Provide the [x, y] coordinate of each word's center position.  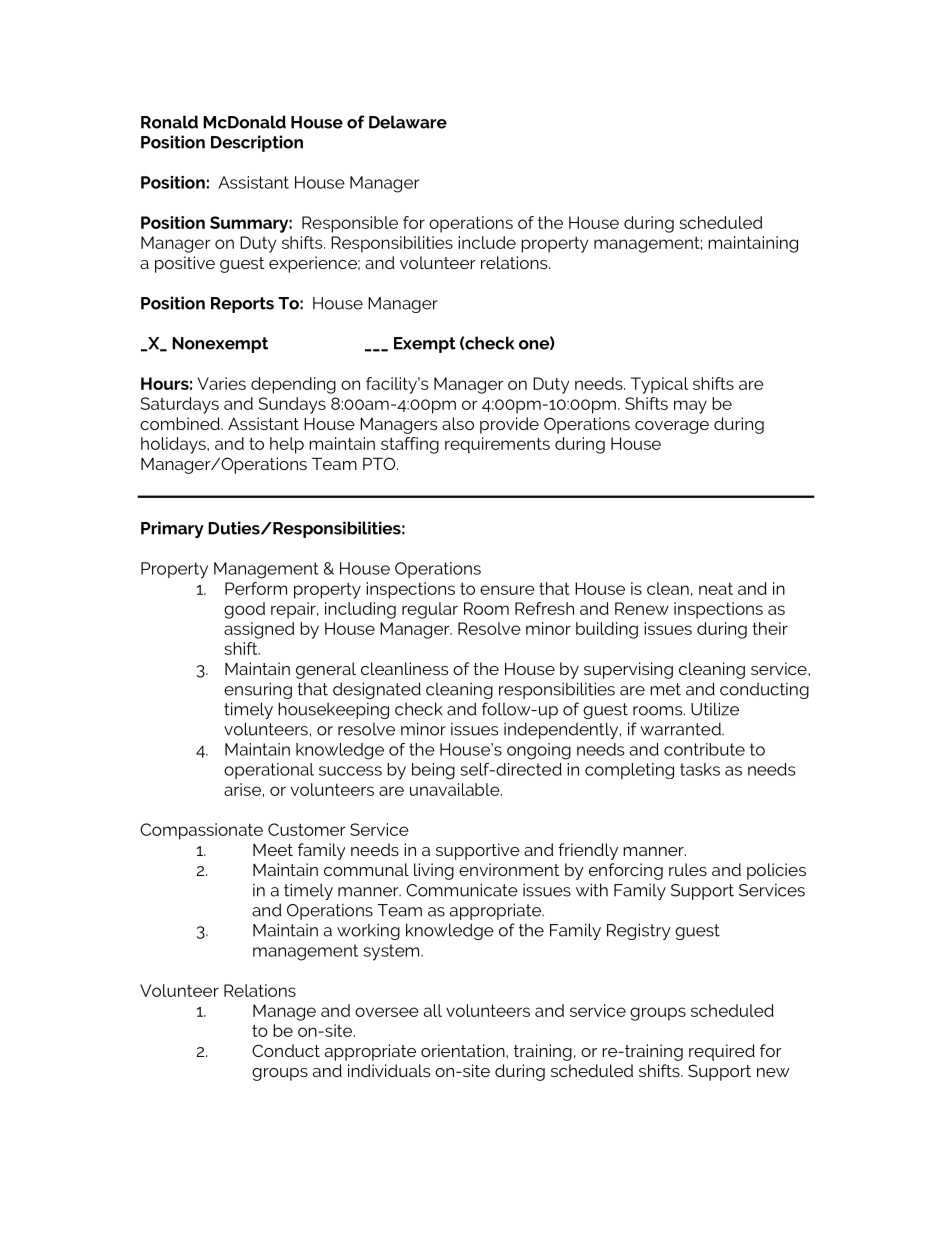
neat [716, 588]
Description [257, 143]
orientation [464, 1050]
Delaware [408, 122]
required [722, 1052]
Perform [256, 588]
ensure [507, 590]
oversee [387, 1012]
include [487, 242]
